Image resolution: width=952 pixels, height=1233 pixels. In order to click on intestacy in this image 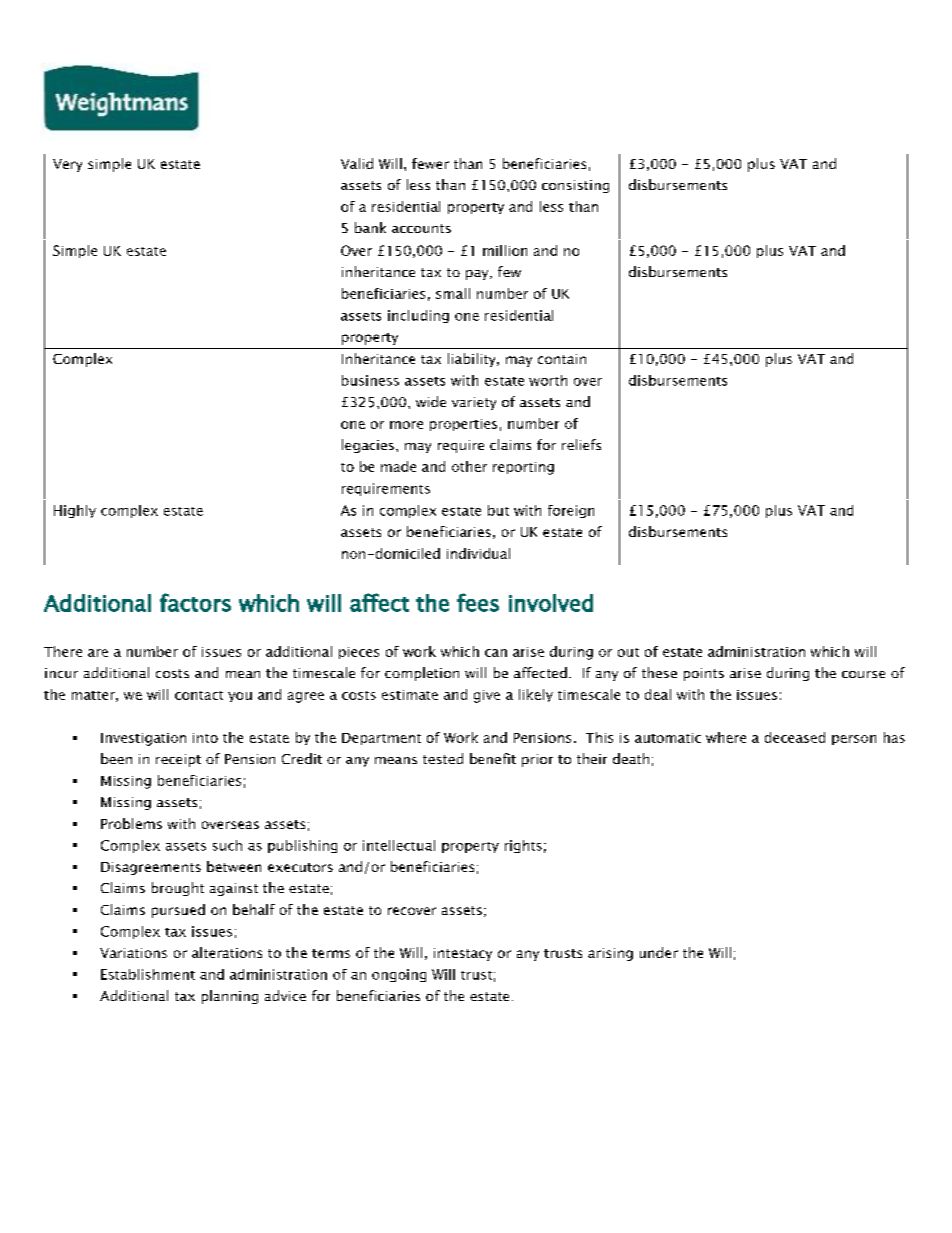, I will do `click(463, 954)`.
